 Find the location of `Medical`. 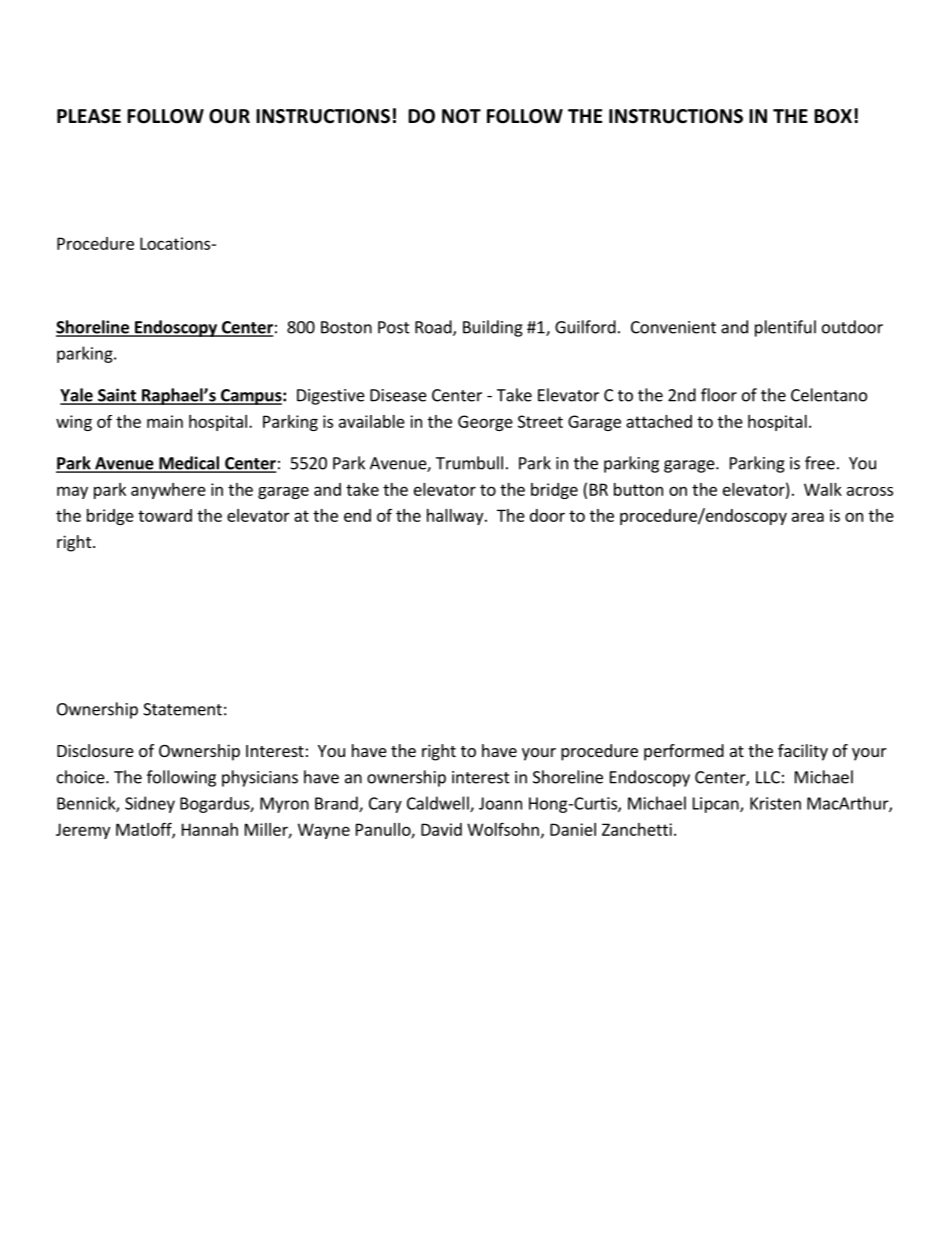

Medical is located at coordinates (189, 464).
